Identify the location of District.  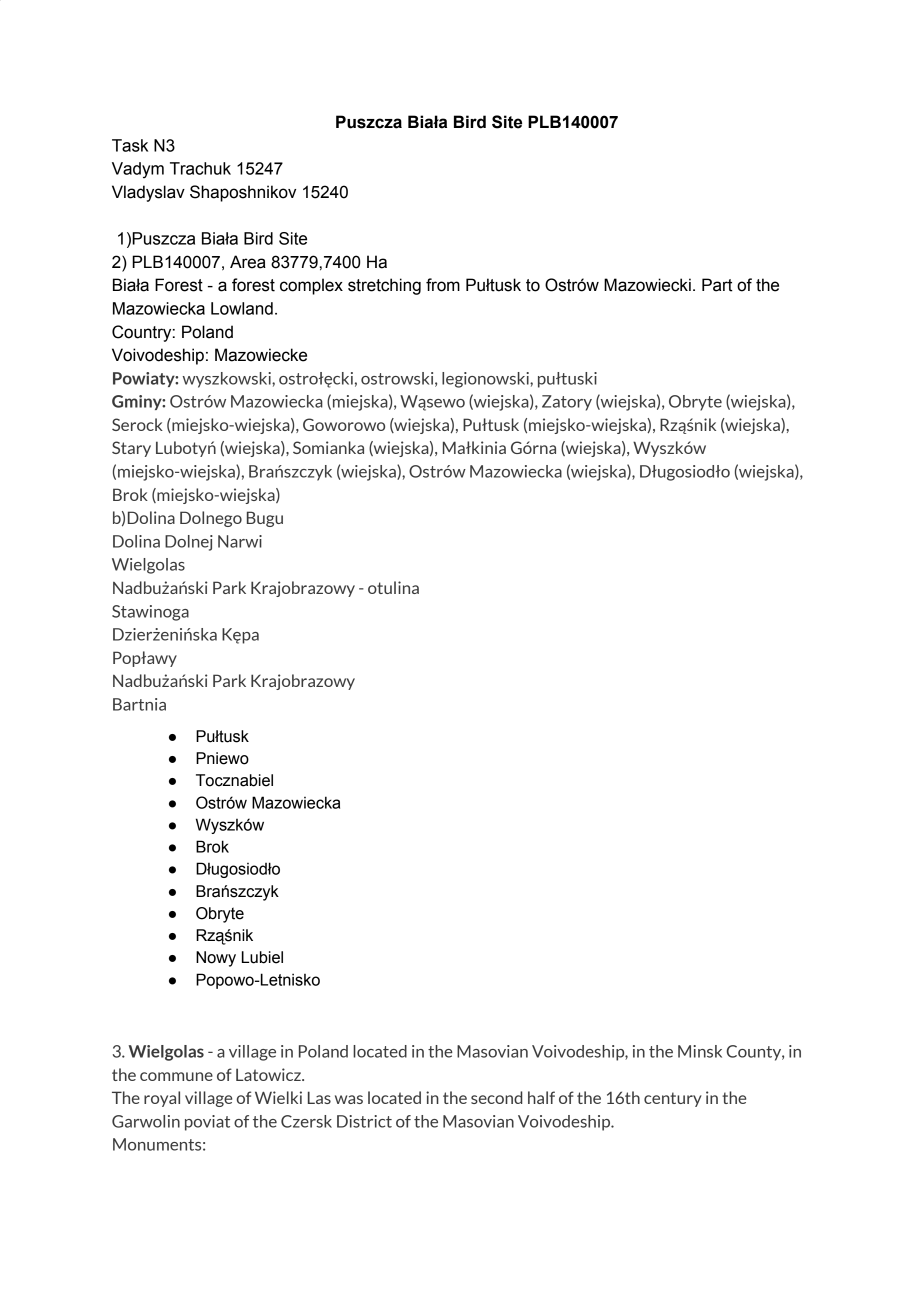
(364, 1121).
